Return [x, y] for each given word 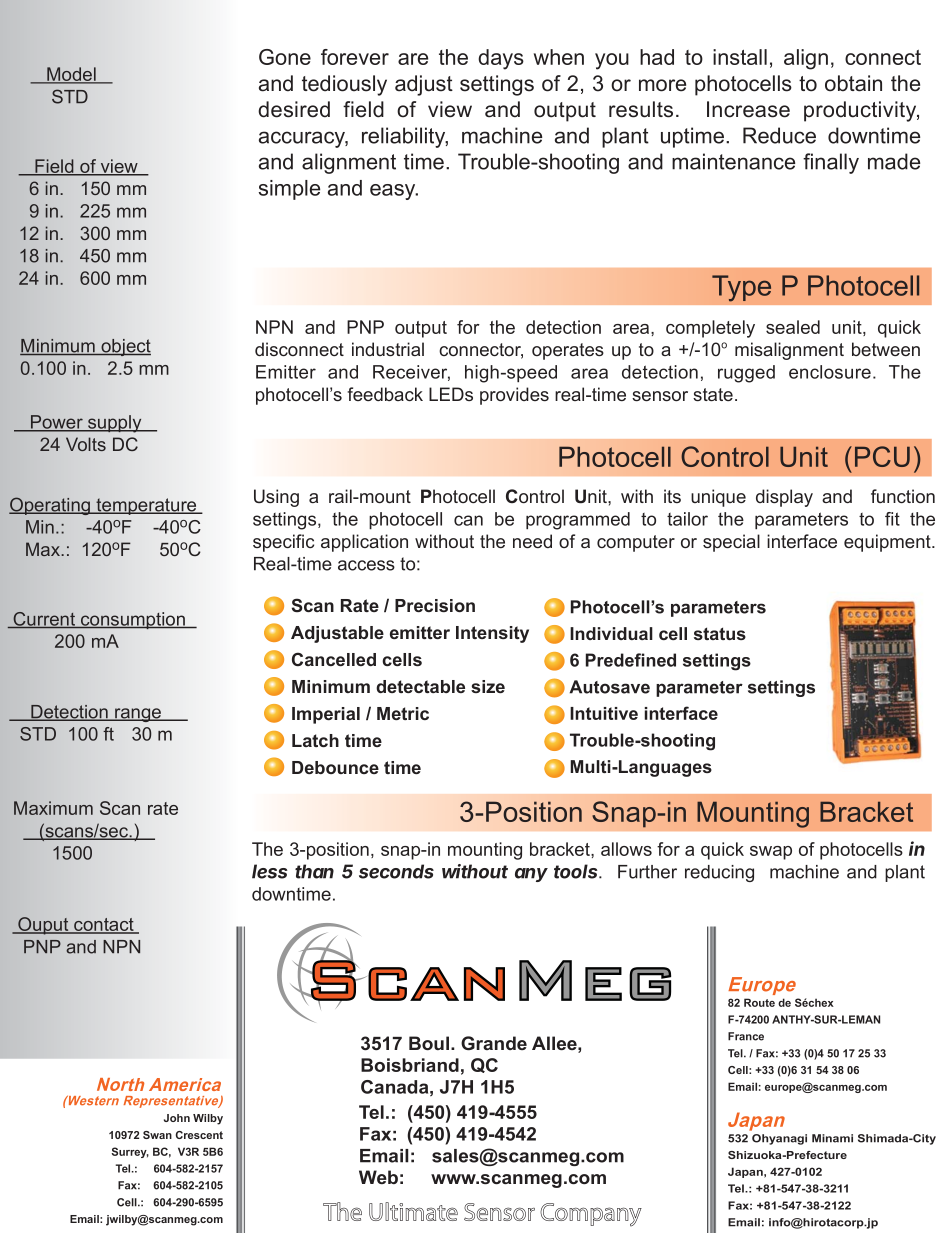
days [501, 59]
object [125, 347]
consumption [133, 620]
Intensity [492, 634]
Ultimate [413, 1211]
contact [104, 926]
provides [514, 396]
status [720, 633]
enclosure [830, 372]
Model [71, 75]
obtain [853, 83]
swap [771, 853]
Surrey [130, 1152]
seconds [396, 871]
